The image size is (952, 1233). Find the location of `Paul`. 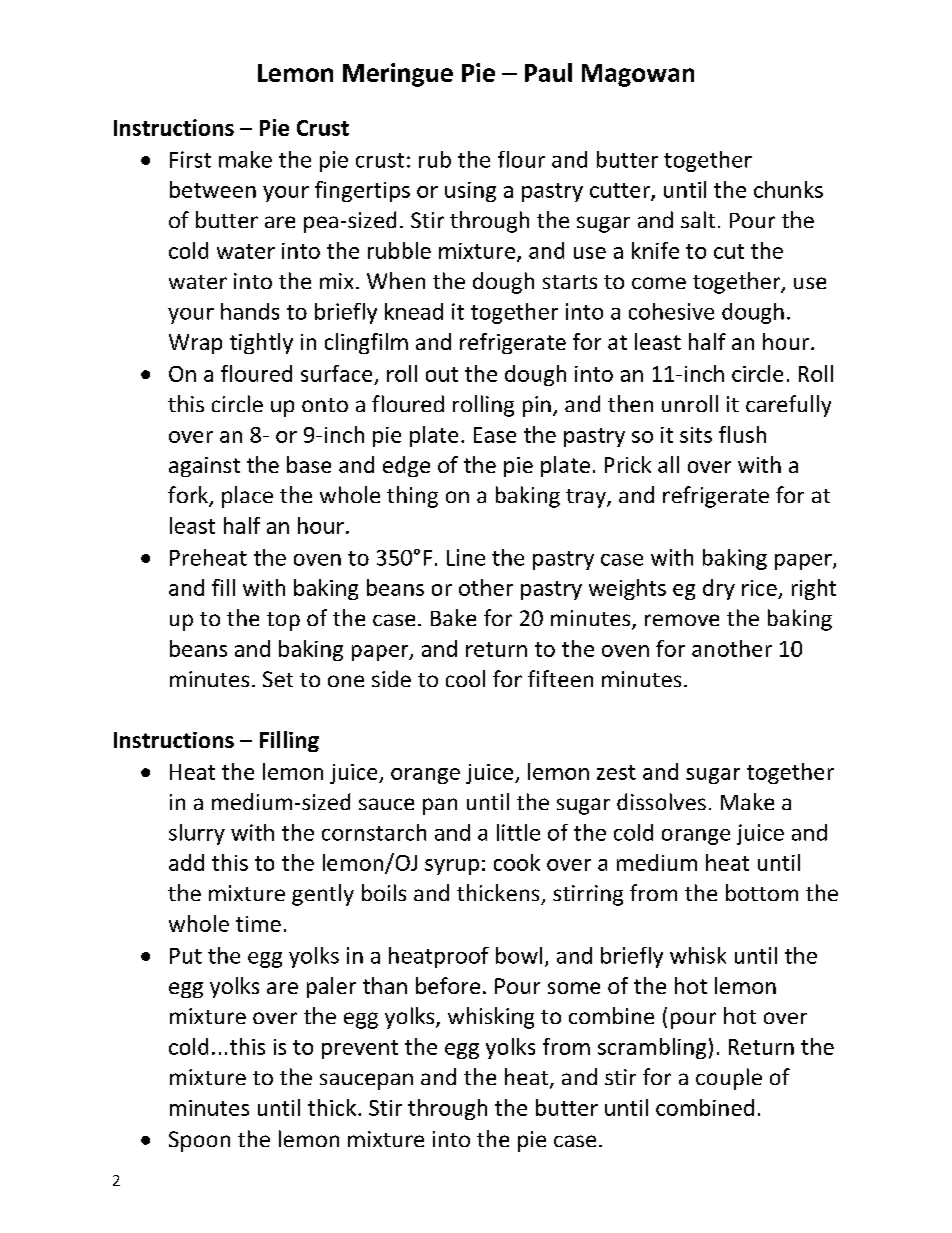

Paul is located at coordinates (548, 72).
